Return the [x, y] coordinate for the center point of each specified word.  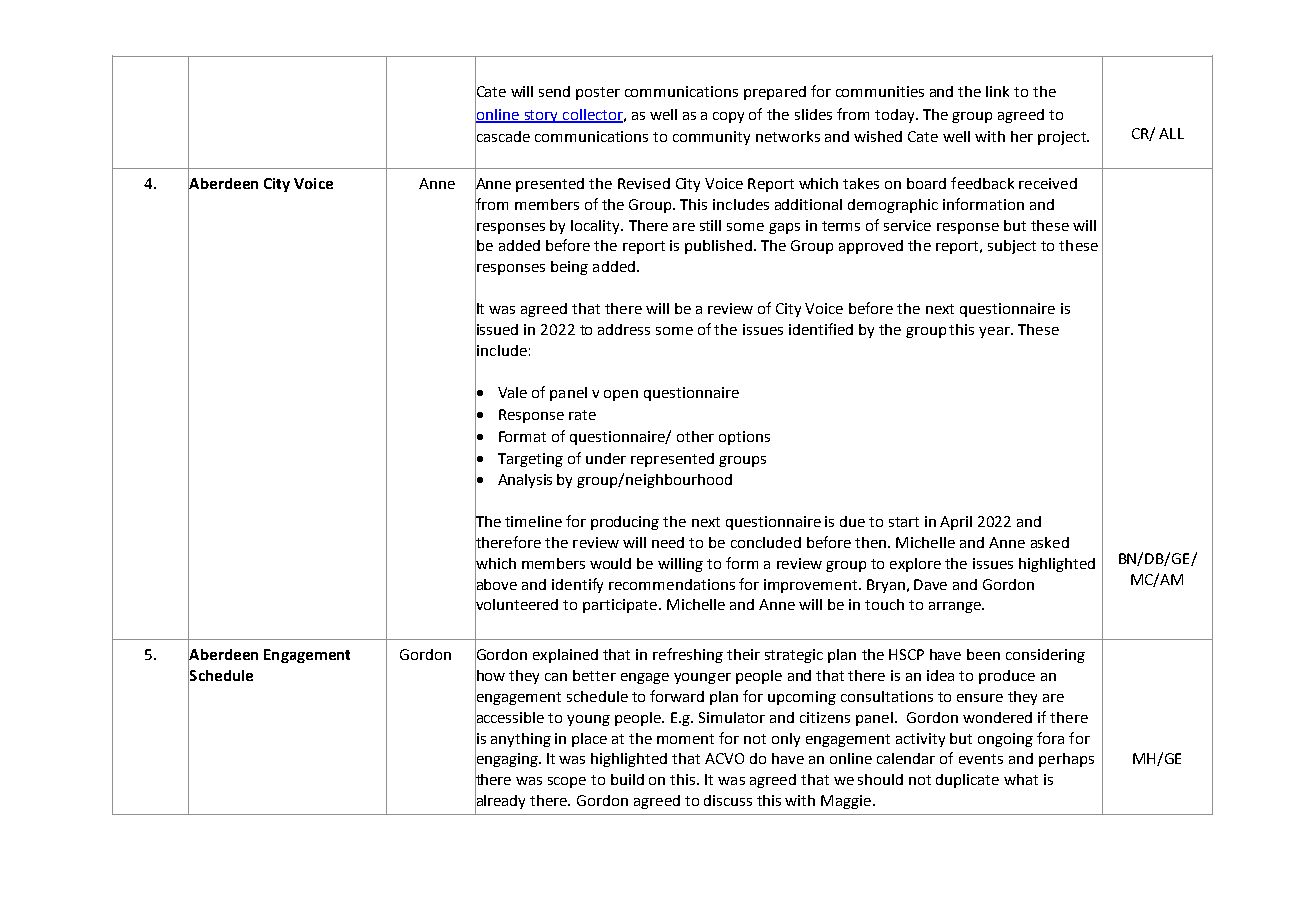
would [610, 563]
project [1063, 138]
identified [821, 329]
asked [1050, 542]
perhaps [1066, 760]
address [624, 329]
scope [567, 782]
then [872, 542]
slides [813, 114]
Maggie [846, 802]
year [995, 332]
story [541, 116]
